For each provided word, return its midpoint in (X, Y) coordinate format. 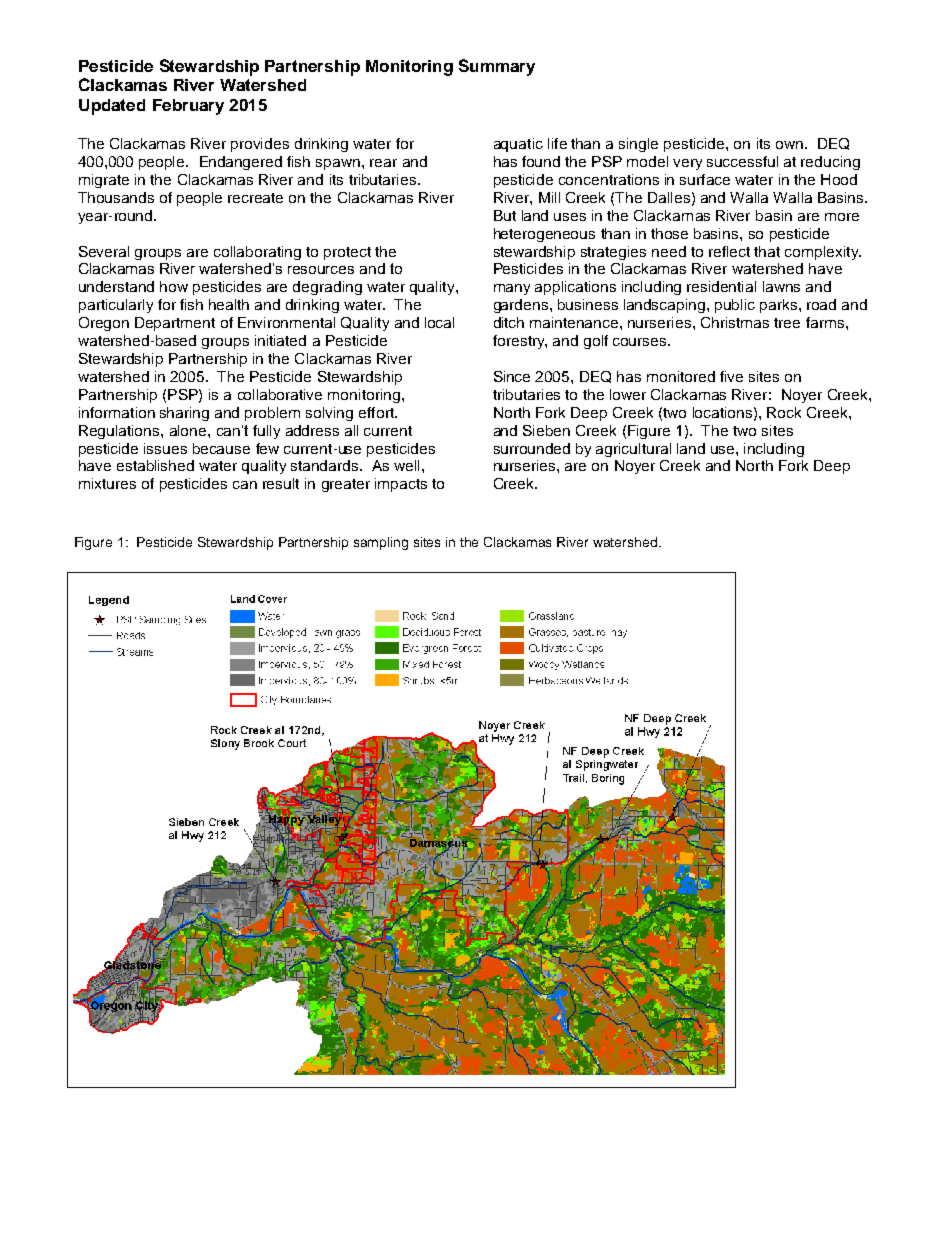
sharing (184, 414)
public (735, 306)
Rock (784, 412)
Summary (497, 67)
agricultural (633, 450)
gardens (522, 306)
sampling (381, 543)
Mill (549, 197)
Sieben (546, 430)
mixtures (107, 483)
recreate (255, 198)
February (188, 107)
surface (705, 179)
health (229, 304)
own (789, 145)
